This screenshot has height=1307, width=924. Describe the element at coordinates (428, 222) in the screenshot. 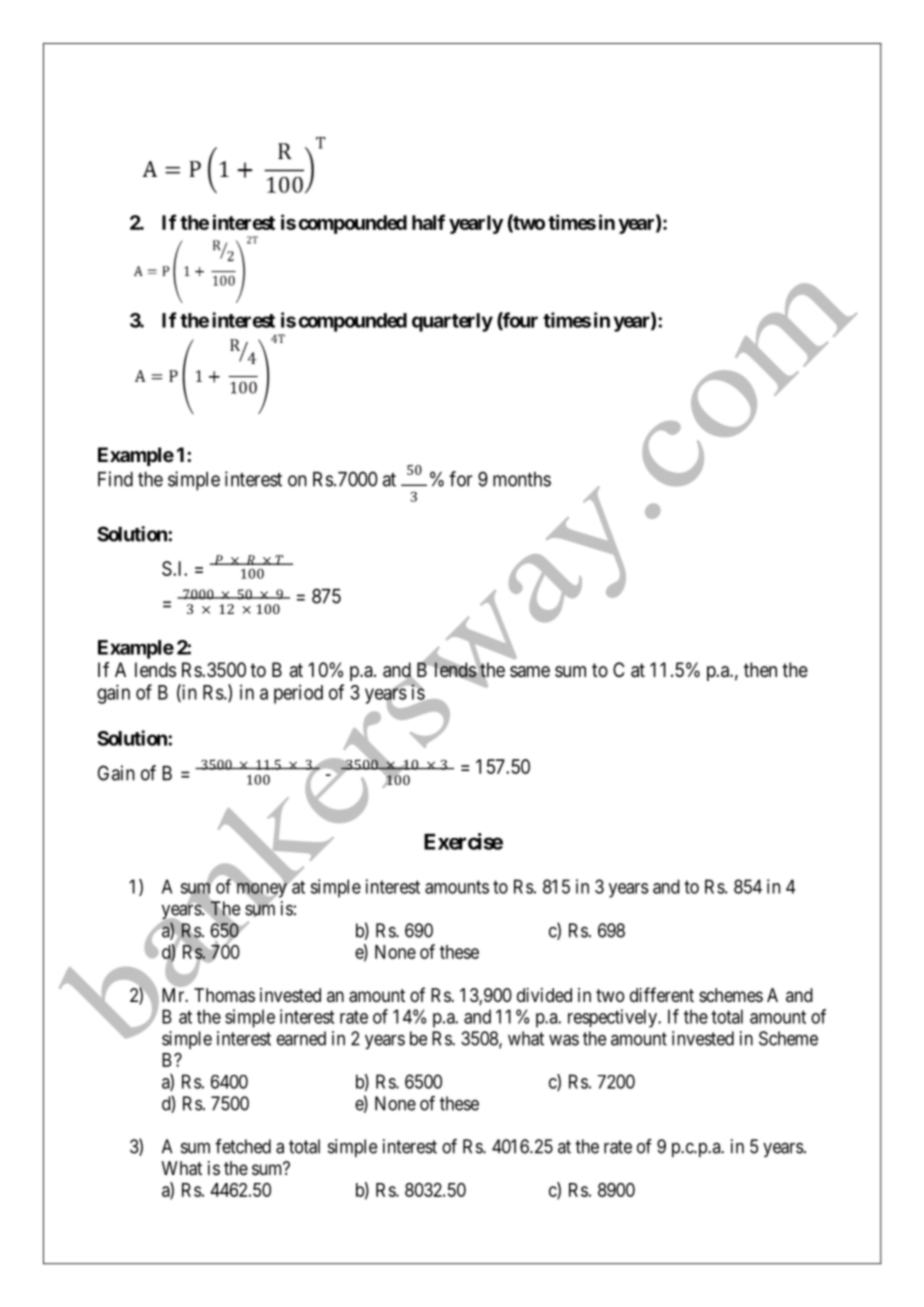

I see `half` at that location.
